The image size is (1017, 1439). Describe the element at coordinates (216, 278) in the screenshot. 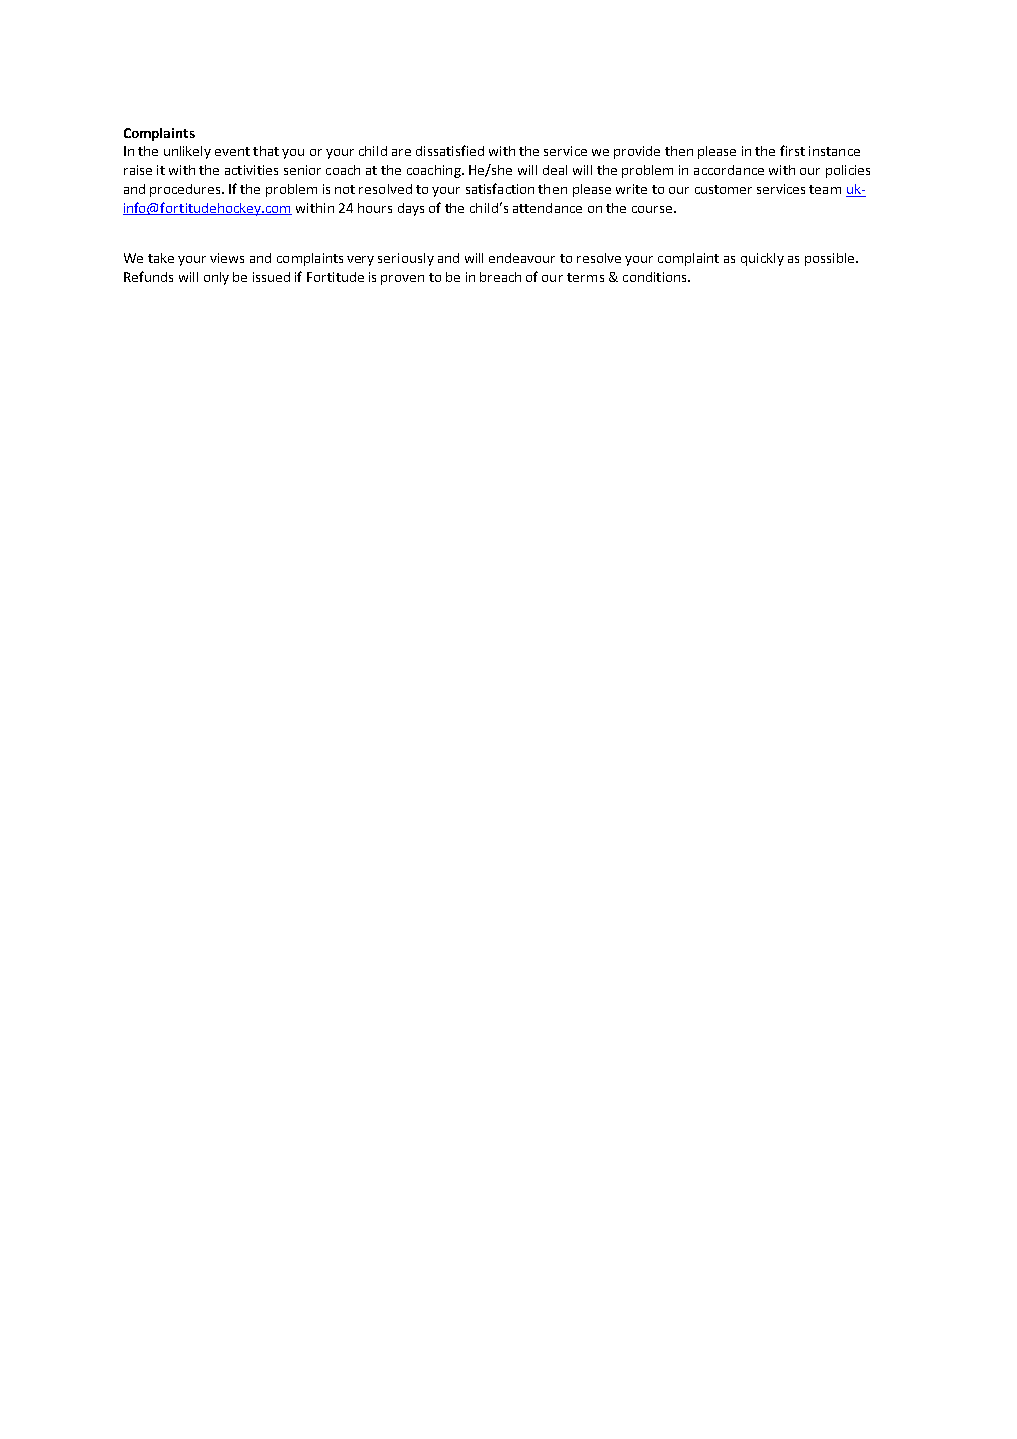

I see `only` at that location.
